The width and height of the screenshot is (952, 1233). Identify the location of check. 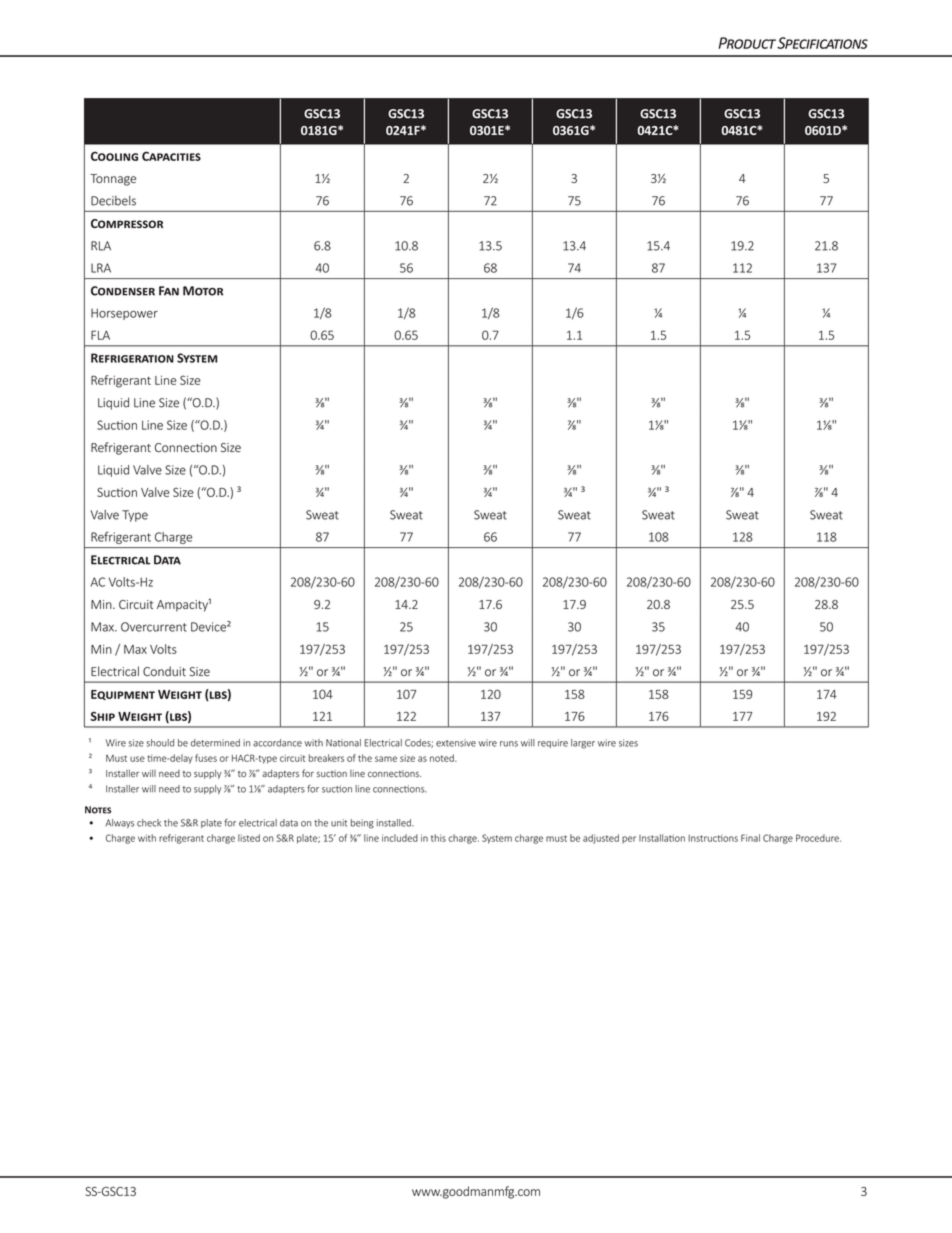
(149, 823).
